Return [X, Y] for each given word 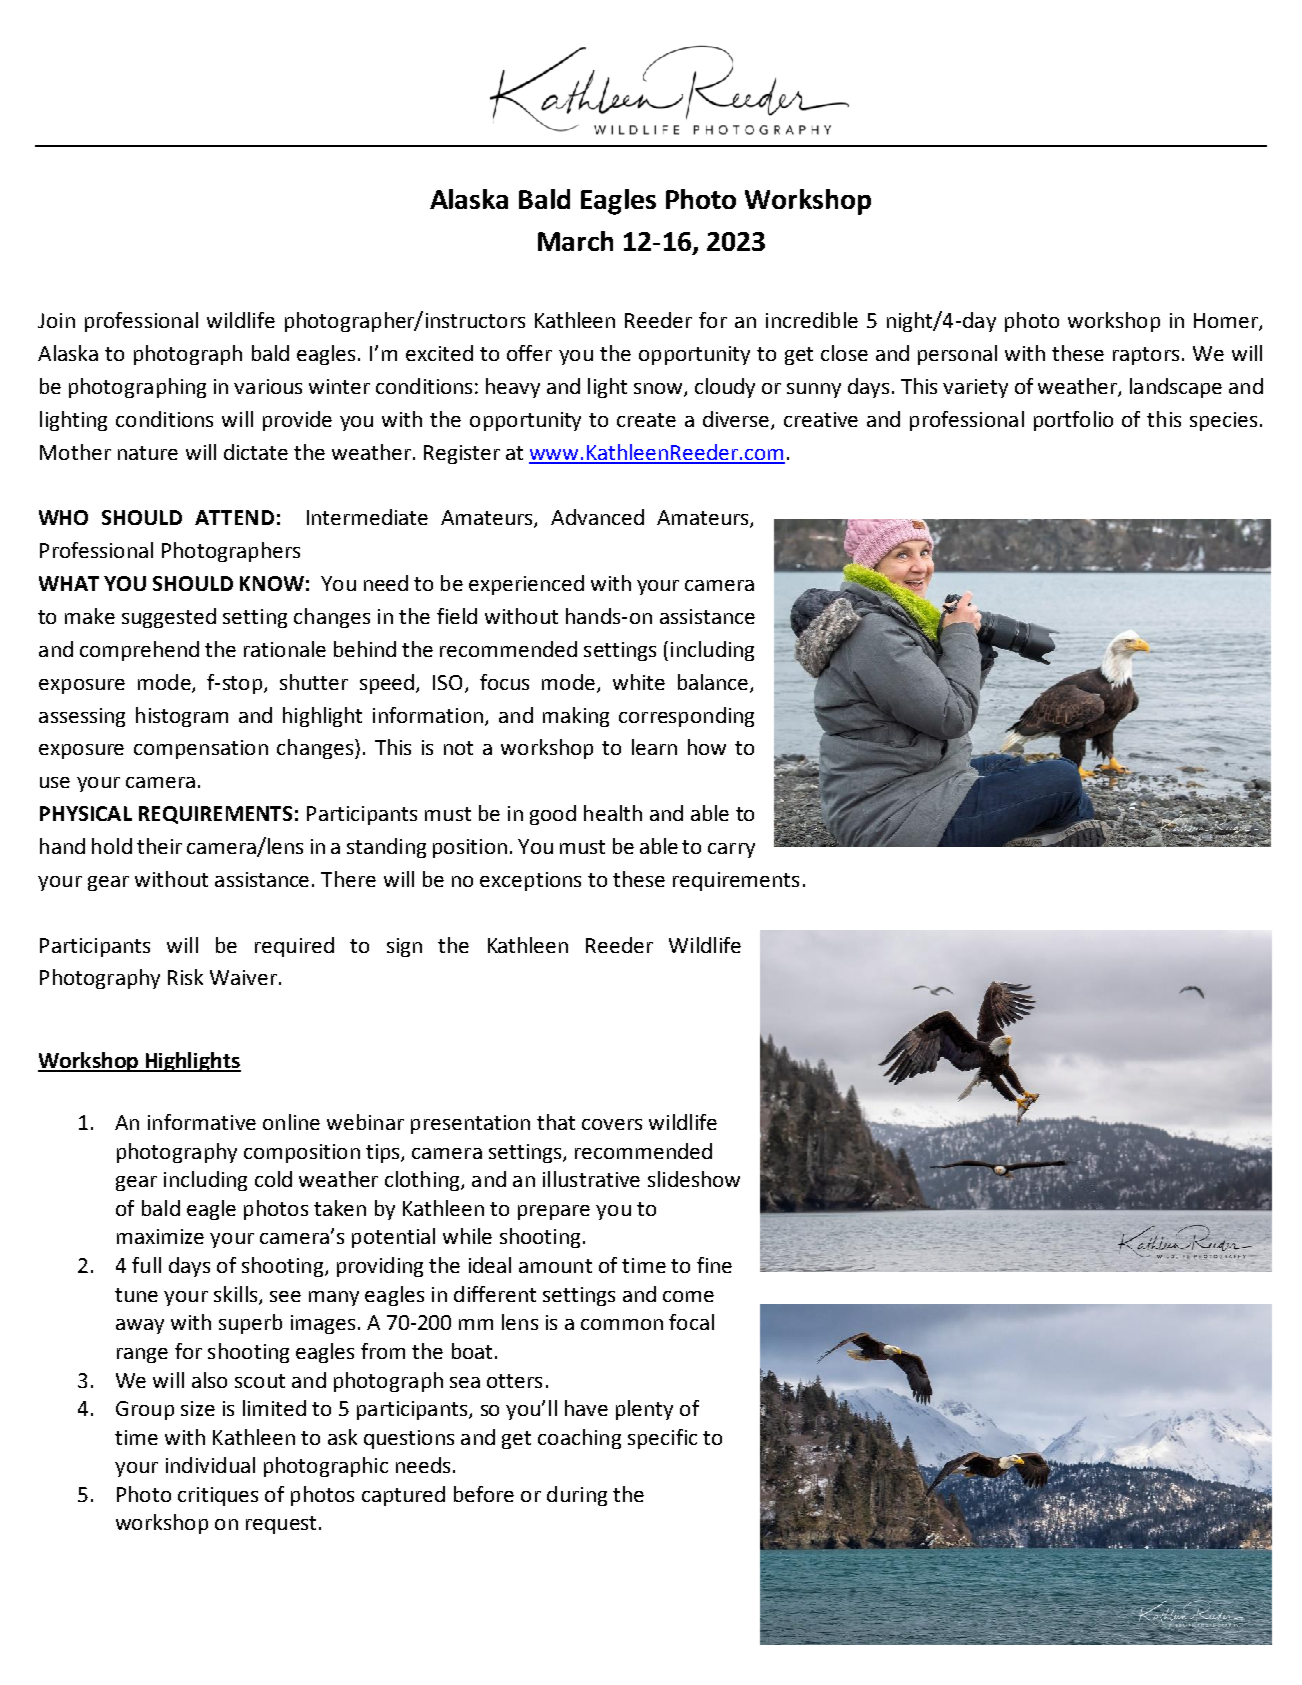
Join [56, 320]
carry [731, 850]
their [159, 846]
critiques [218, 1496]
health [613, 813]
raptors [1146, 356]
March [575, 241]
